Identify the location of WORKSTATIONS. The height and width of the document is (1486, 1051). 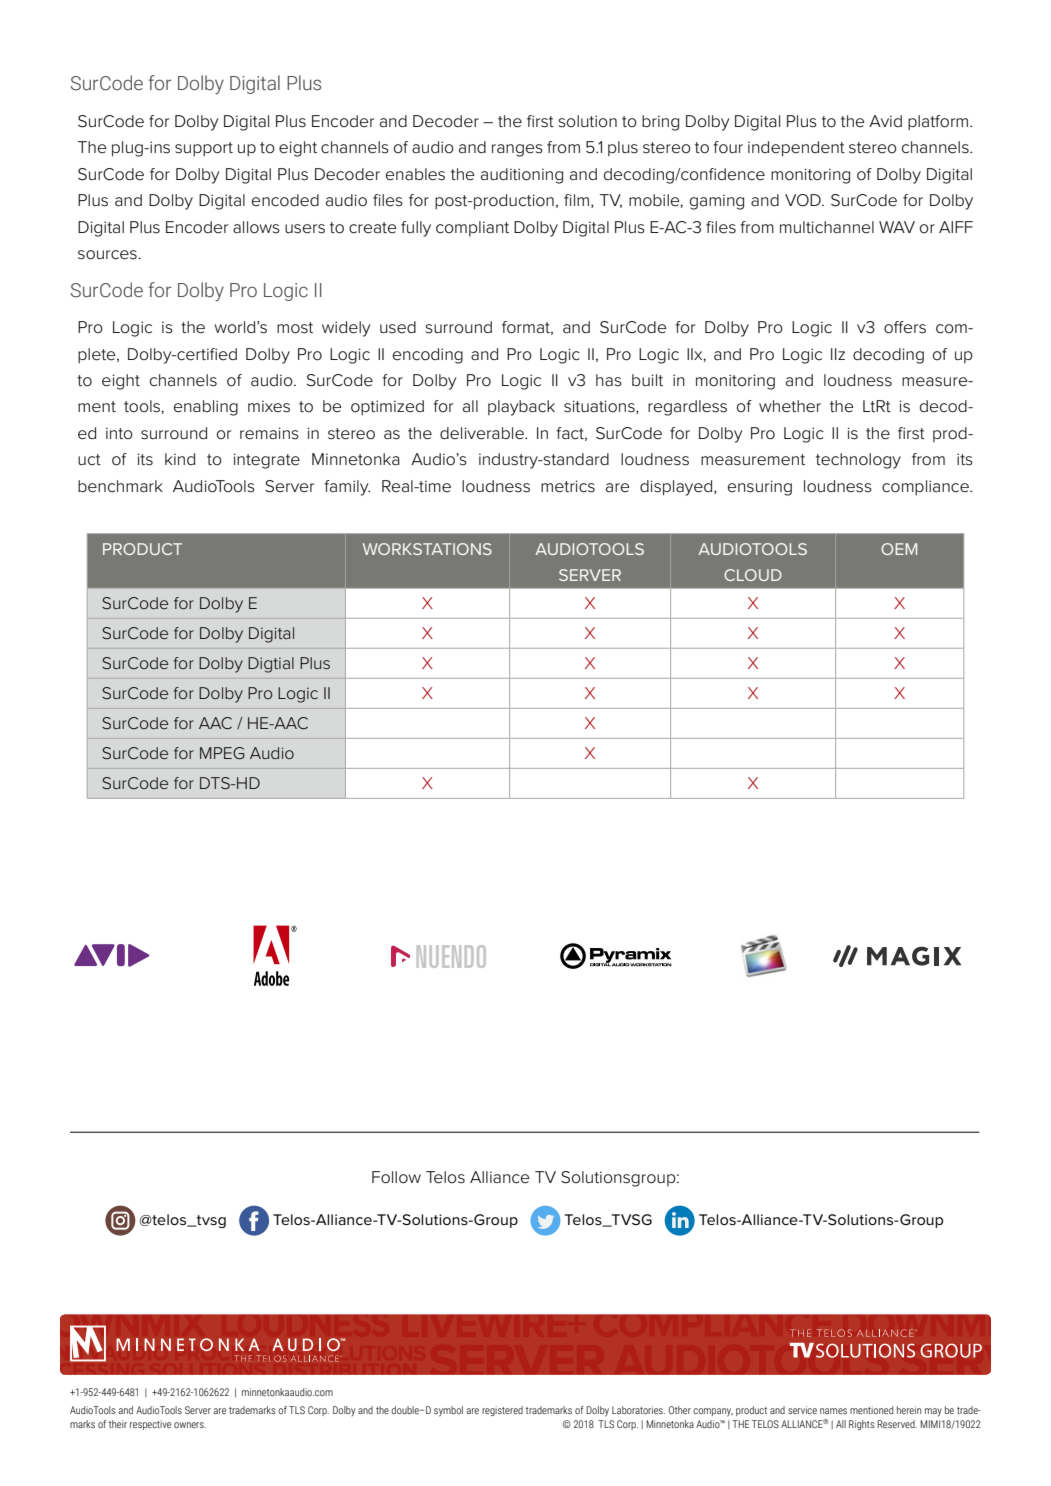
(427, 549).
